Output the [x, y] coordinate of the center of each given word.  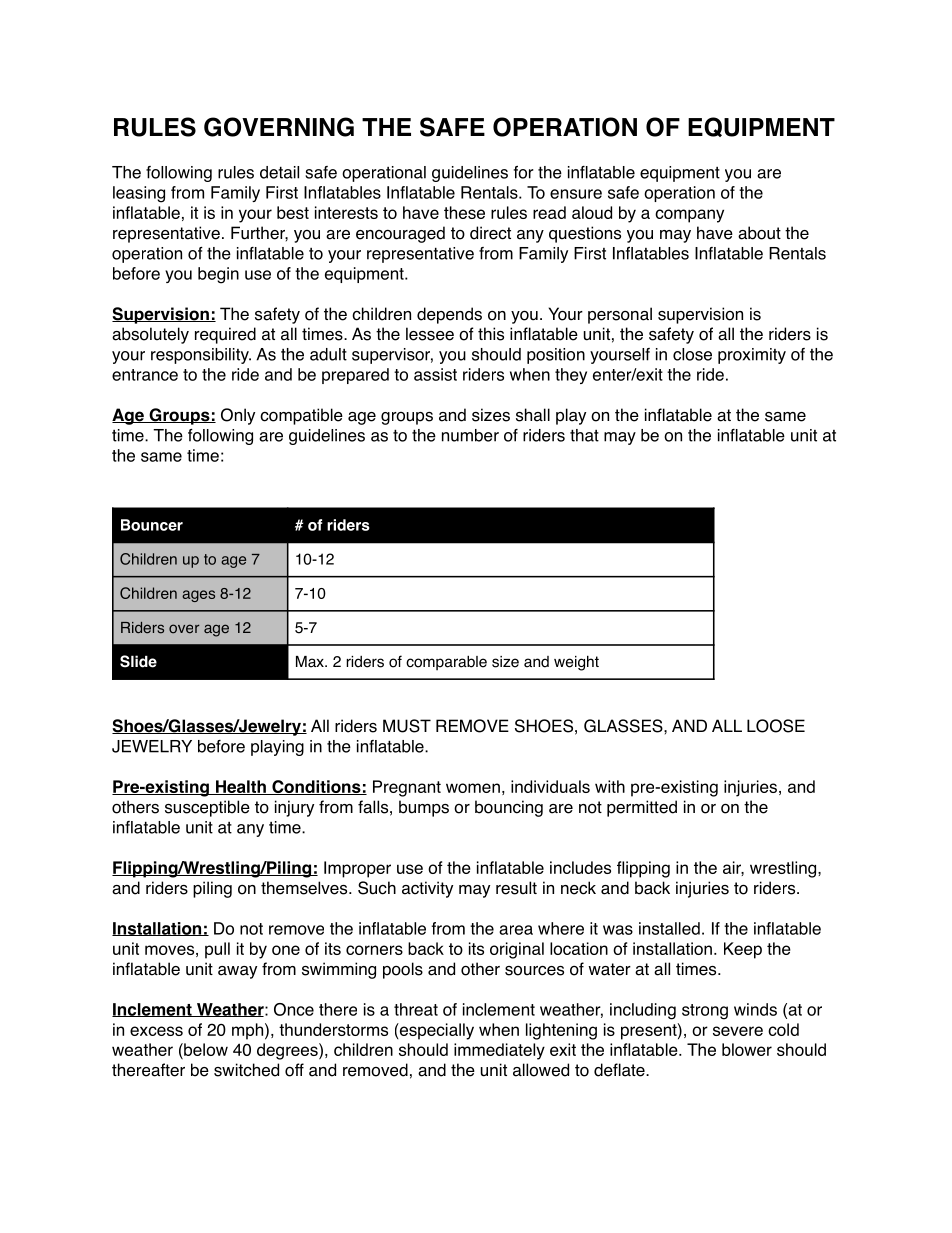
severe [738, 1031]
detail [279, 172]
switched [246, 1070]
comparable [446, 663]
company [689, 216]
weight [576, 663]
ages [198, 596]
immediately [499, 1051]
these [464, 212]
